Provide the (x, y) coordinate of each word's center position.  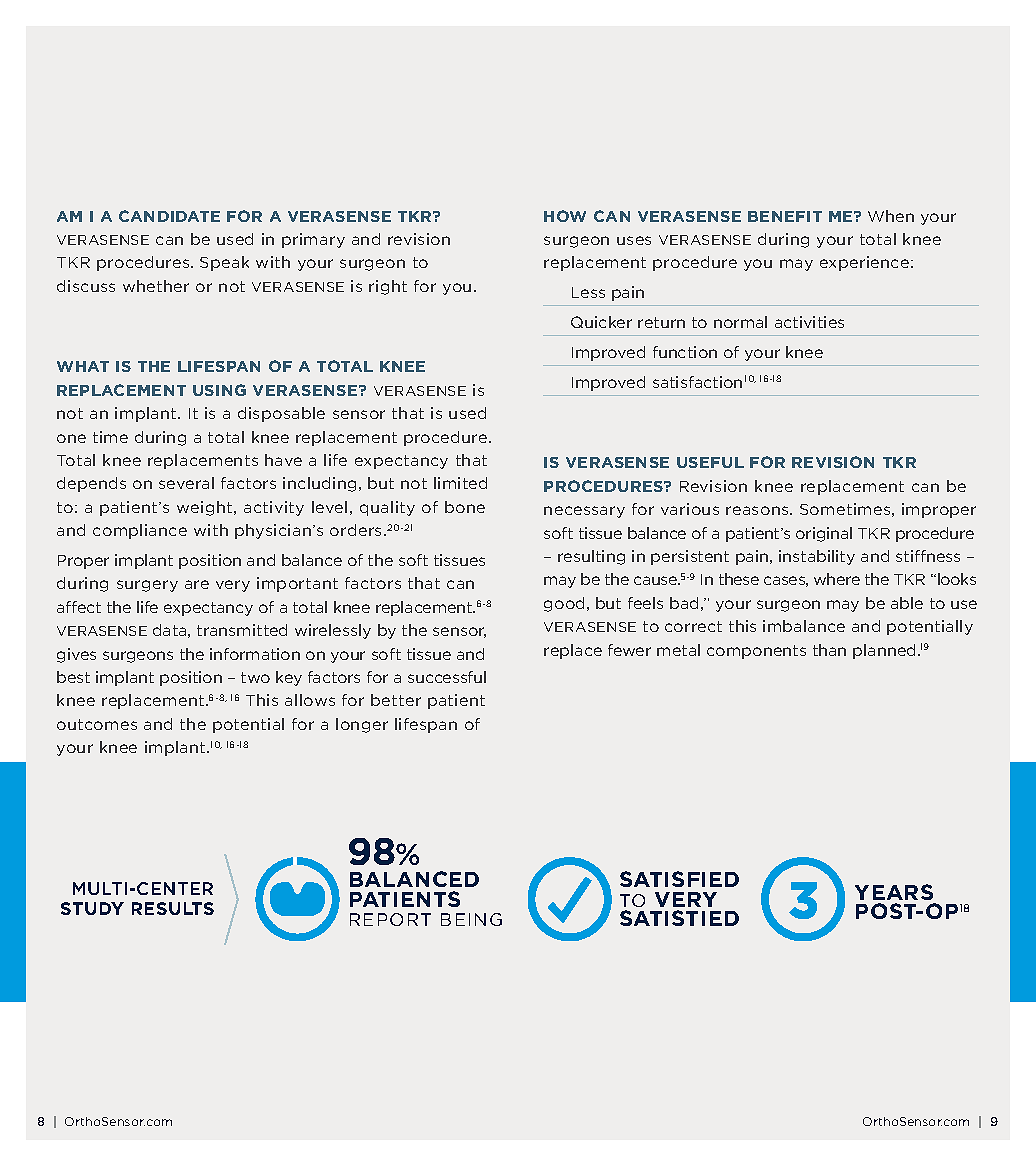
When (891, 216)
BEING (471, 919)
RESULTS (173, 908)
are (197, 584)
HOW (565, 216)
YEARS (894, 892)
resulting (591, 557)
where (837, 579)
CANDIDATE (169, 216)
